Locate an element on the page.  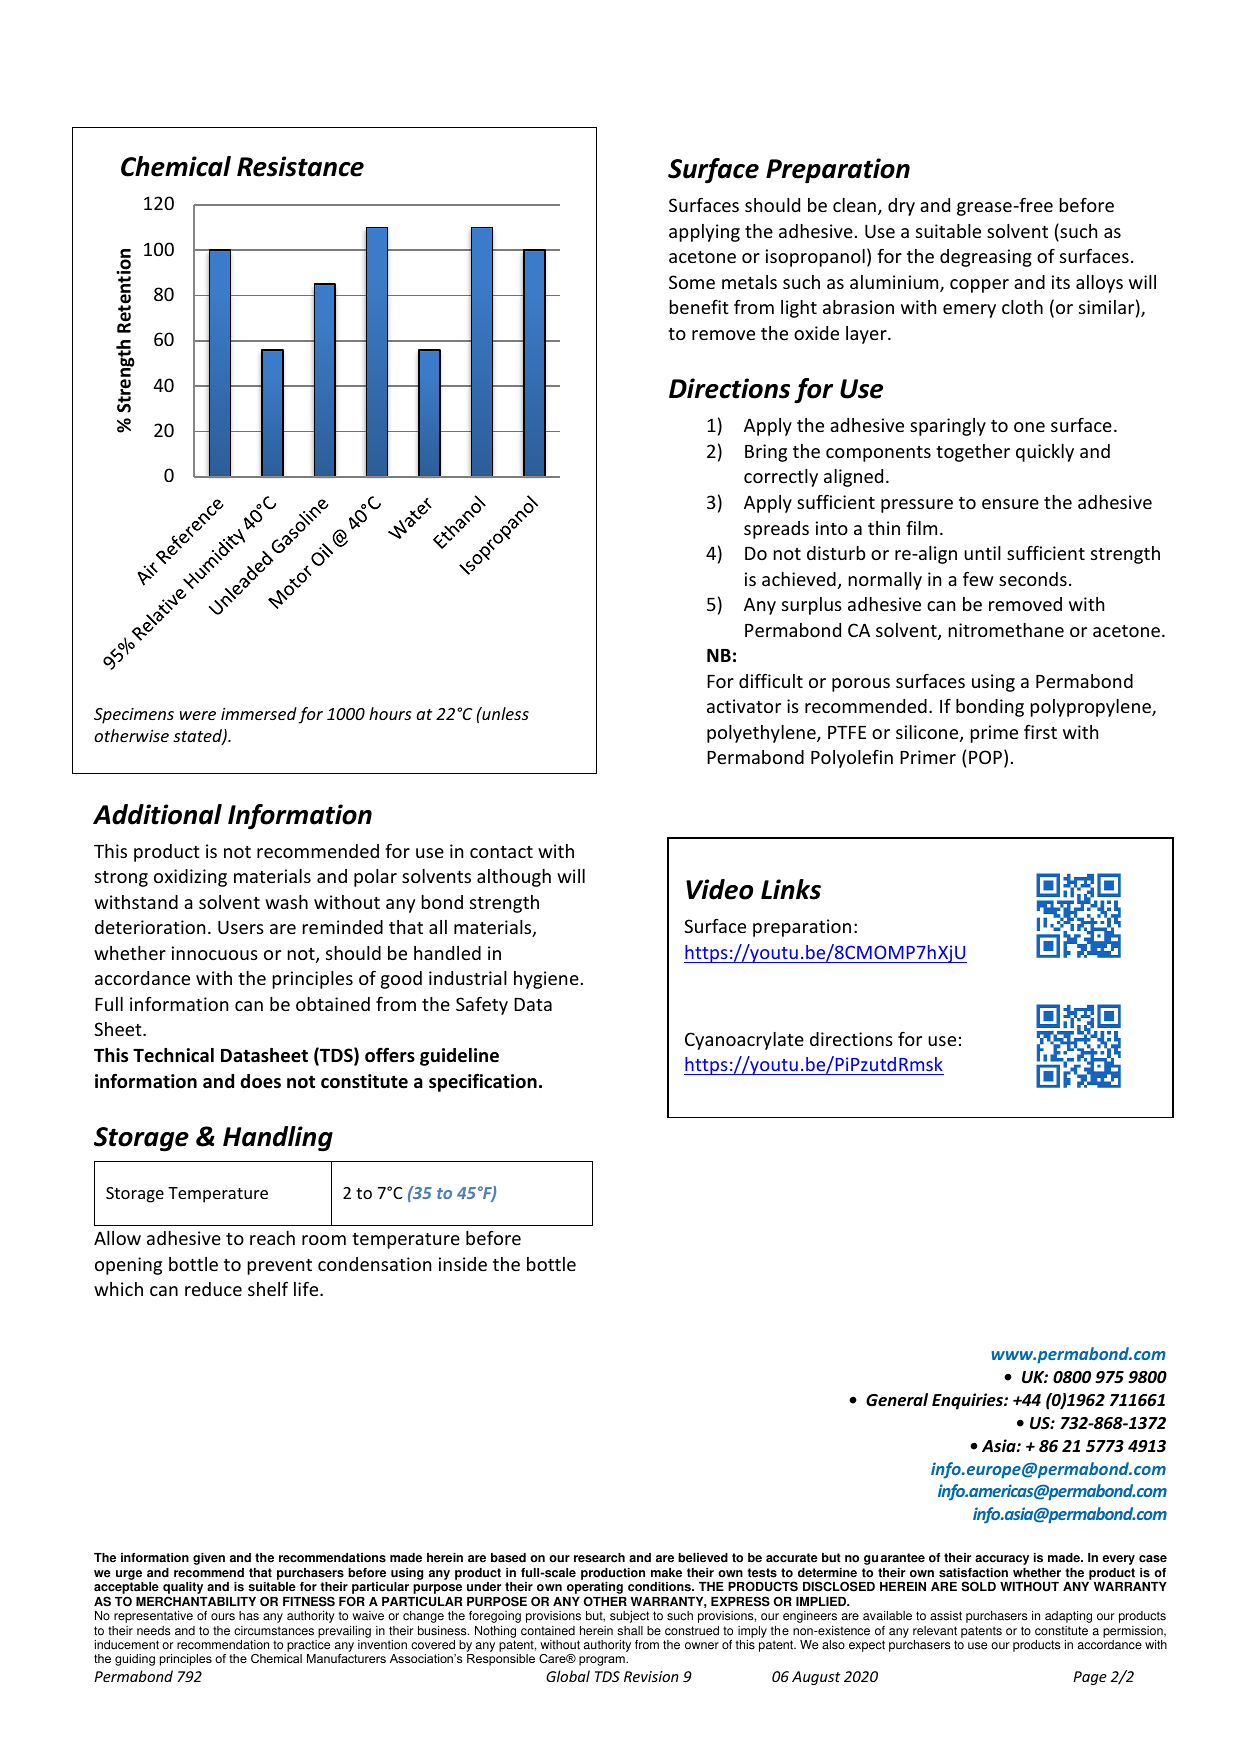
immersed is located at coordinates (259, 713).
